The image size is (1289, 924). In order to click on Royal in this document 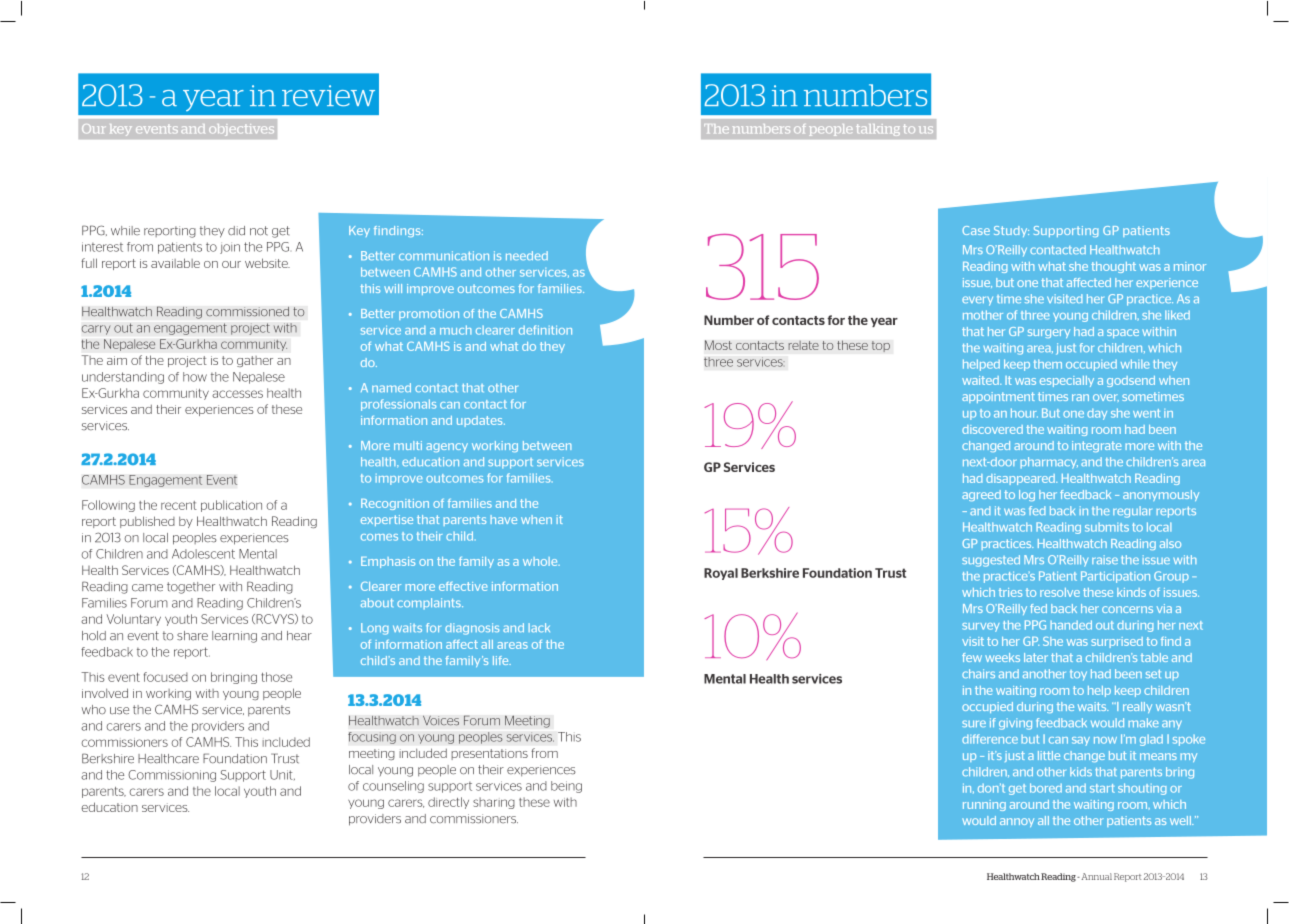, I will do `click(721, 574)`.
